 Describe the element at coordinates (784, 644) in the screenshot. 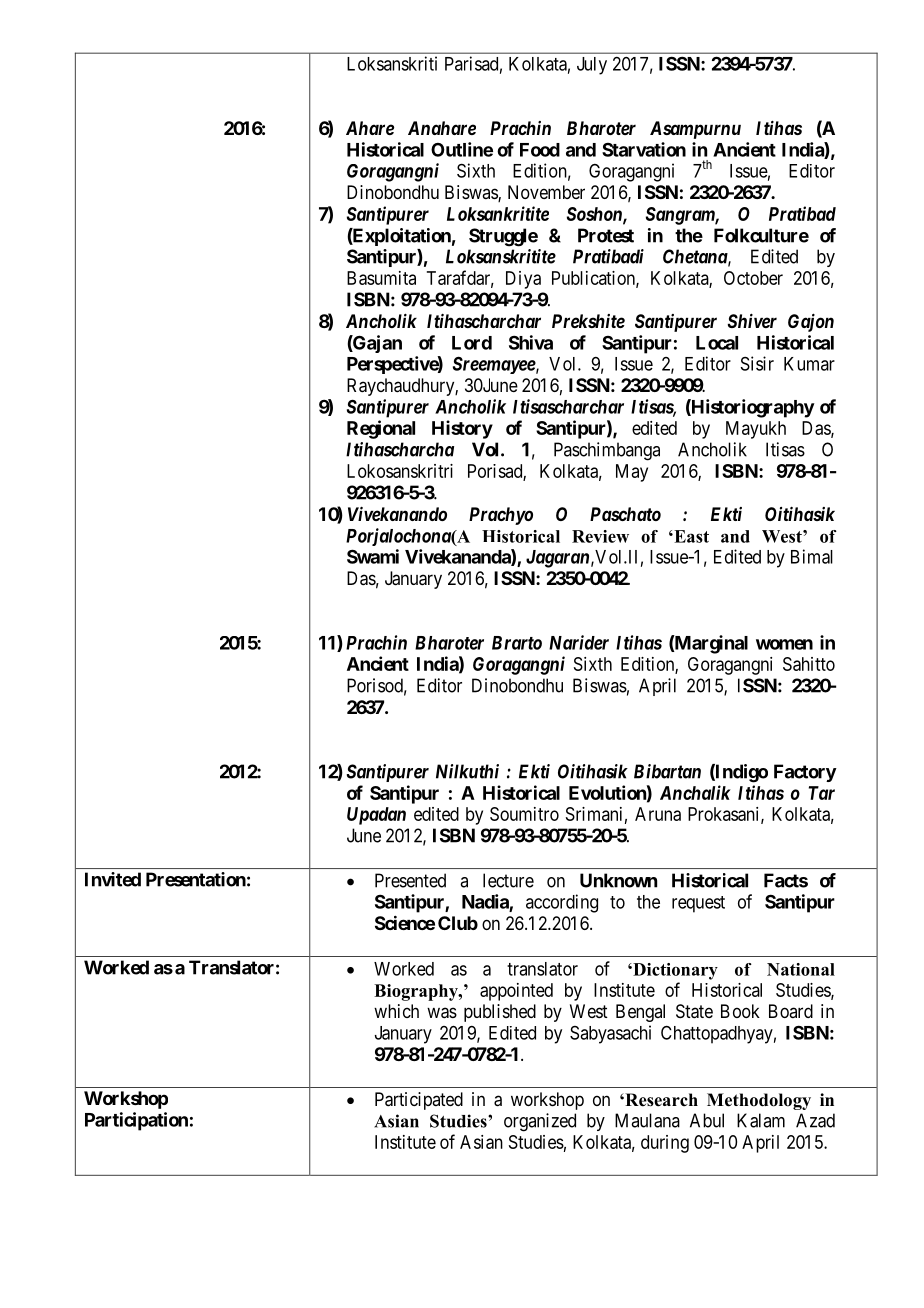

I see `women` at that location.
